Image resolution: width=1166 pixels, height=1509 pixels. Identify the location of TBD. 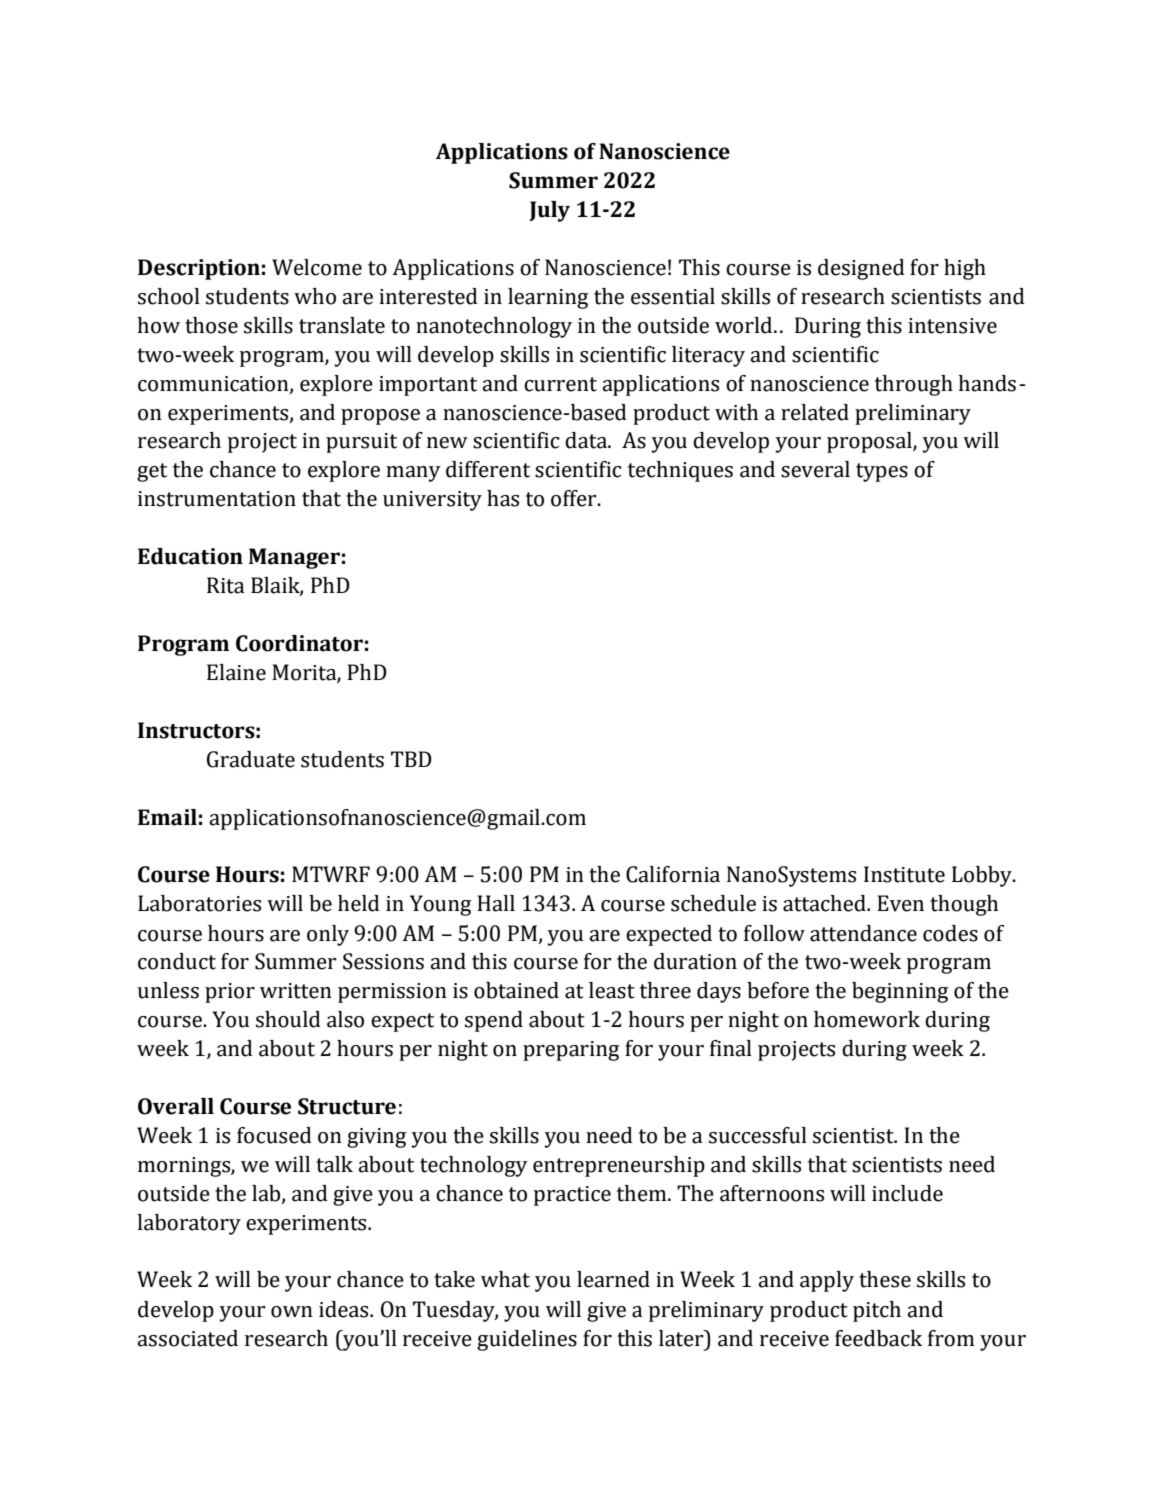
(411, 759).
